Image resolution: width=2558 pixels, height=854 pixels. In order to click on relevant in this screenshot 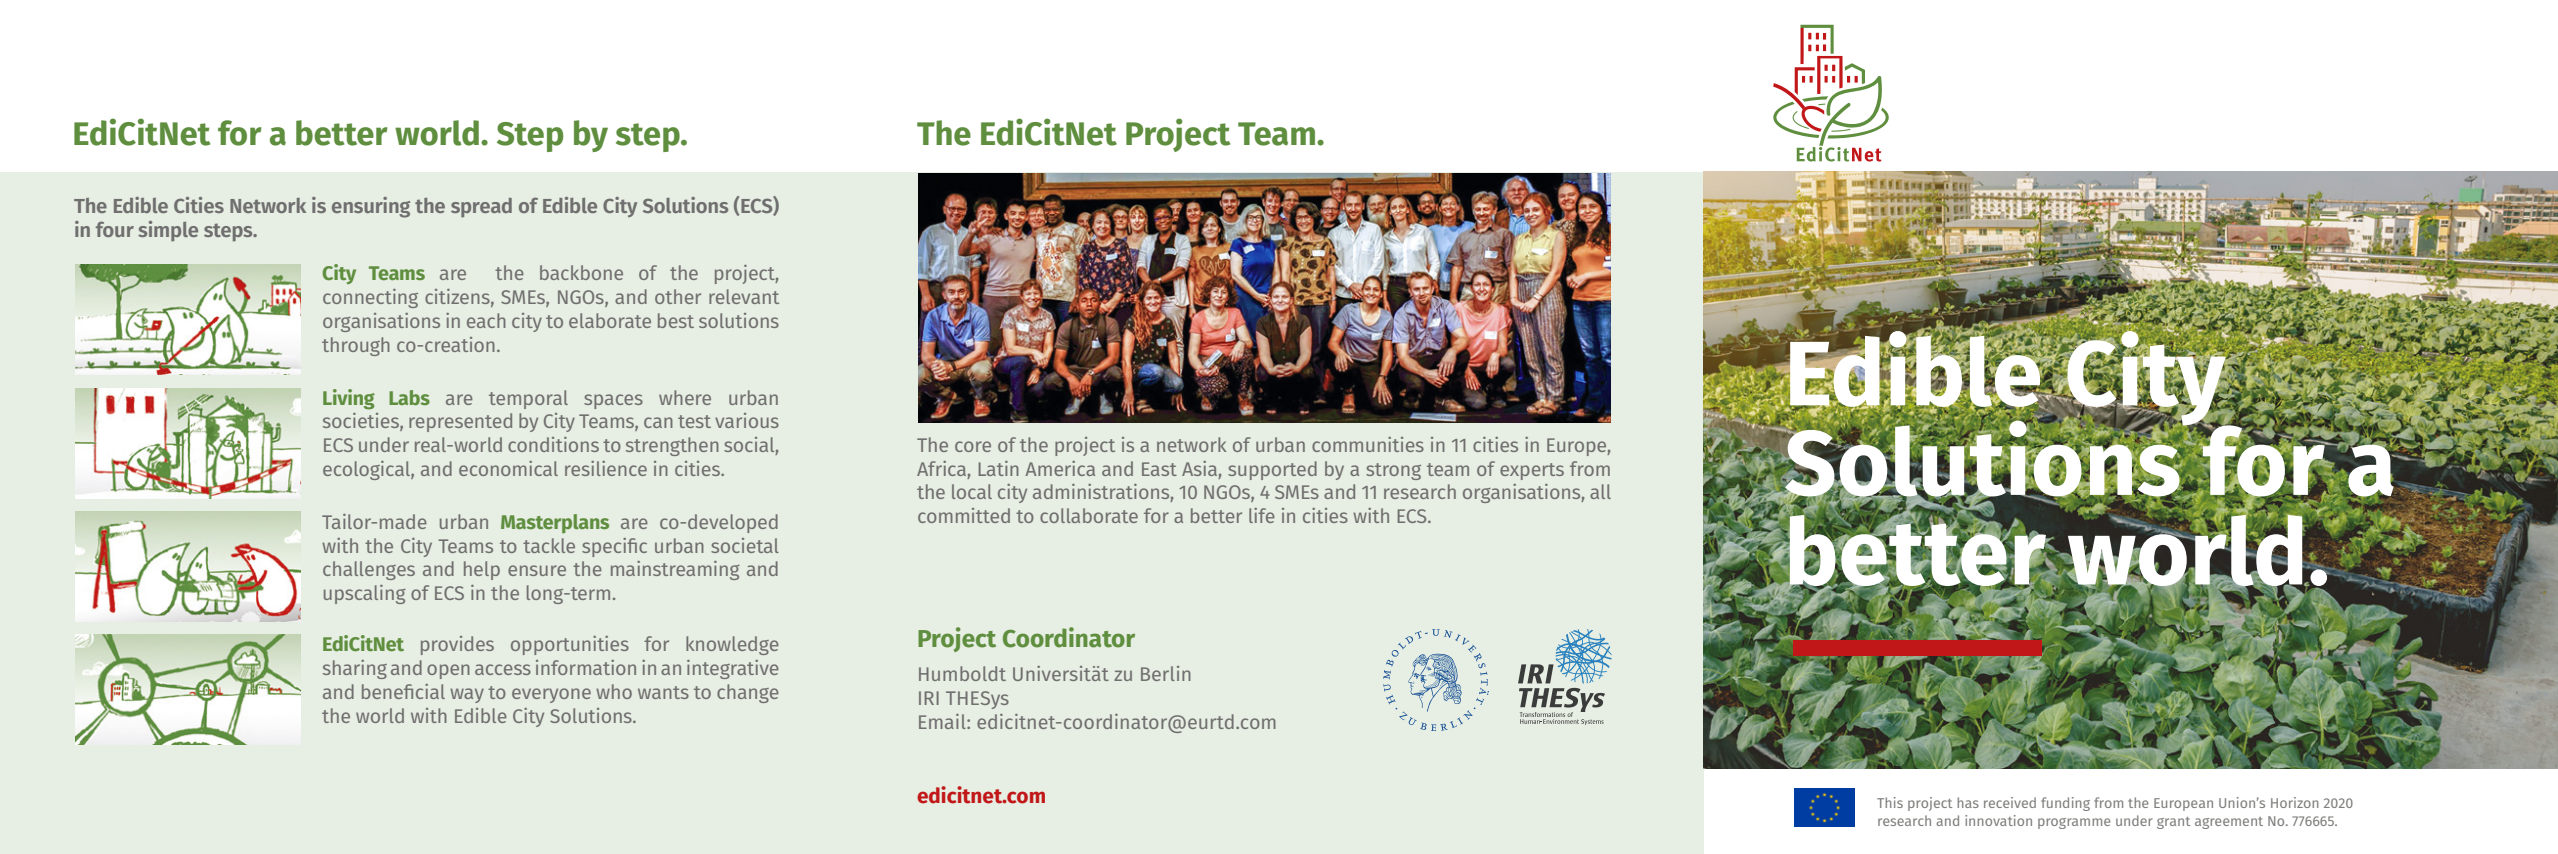, I will do `click(744, 296)`.
